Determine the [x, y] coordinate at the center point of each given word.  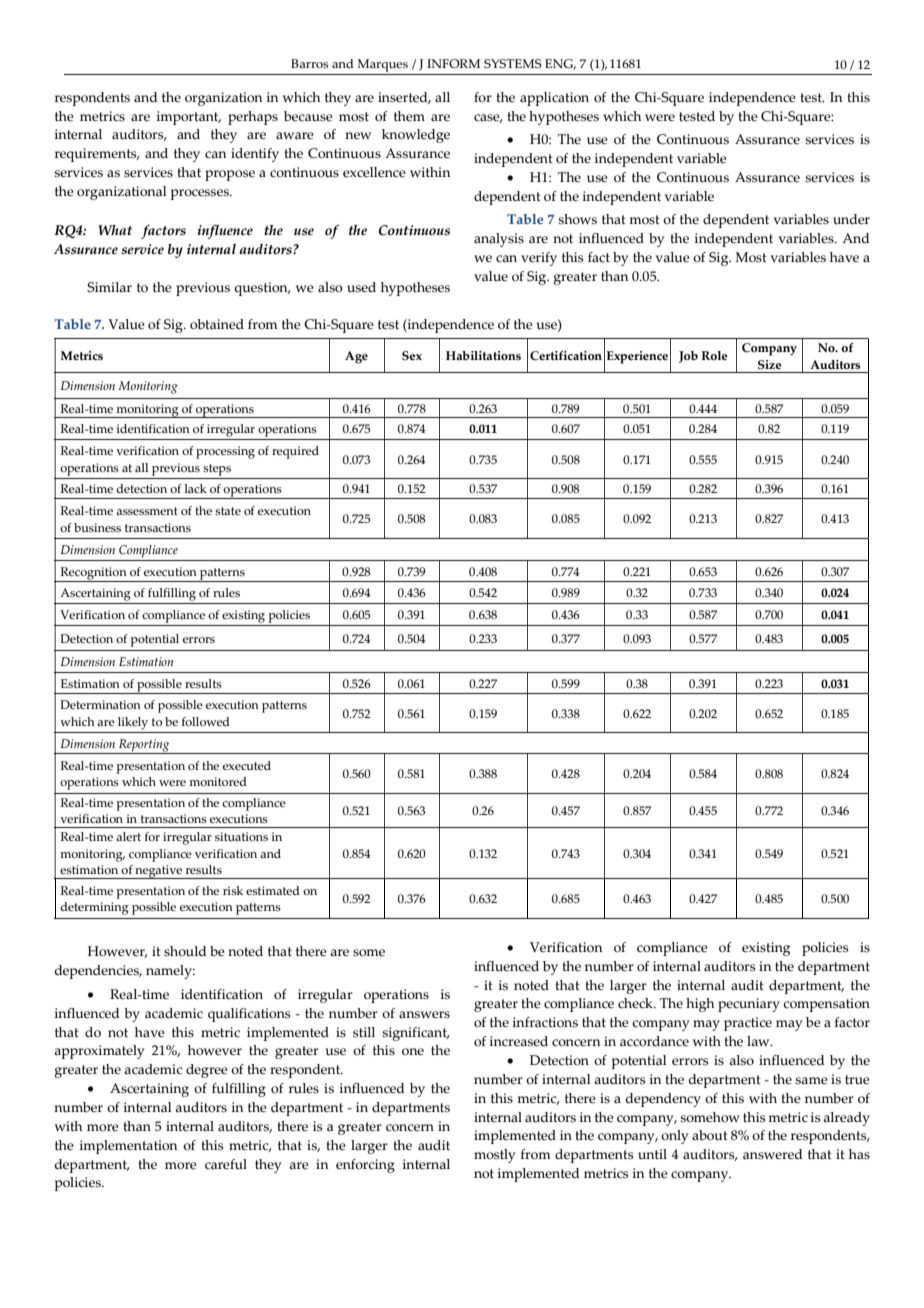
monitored [218, 781]
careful [226, 1164]
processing [225, 452]
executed [247, 765]
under [851, 219]
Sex [412, 355]
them [409, 116]
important [189, 118]
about [710, 1135]
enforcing [365, 1166]
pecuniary [749, 1005]
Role [714, 355]
